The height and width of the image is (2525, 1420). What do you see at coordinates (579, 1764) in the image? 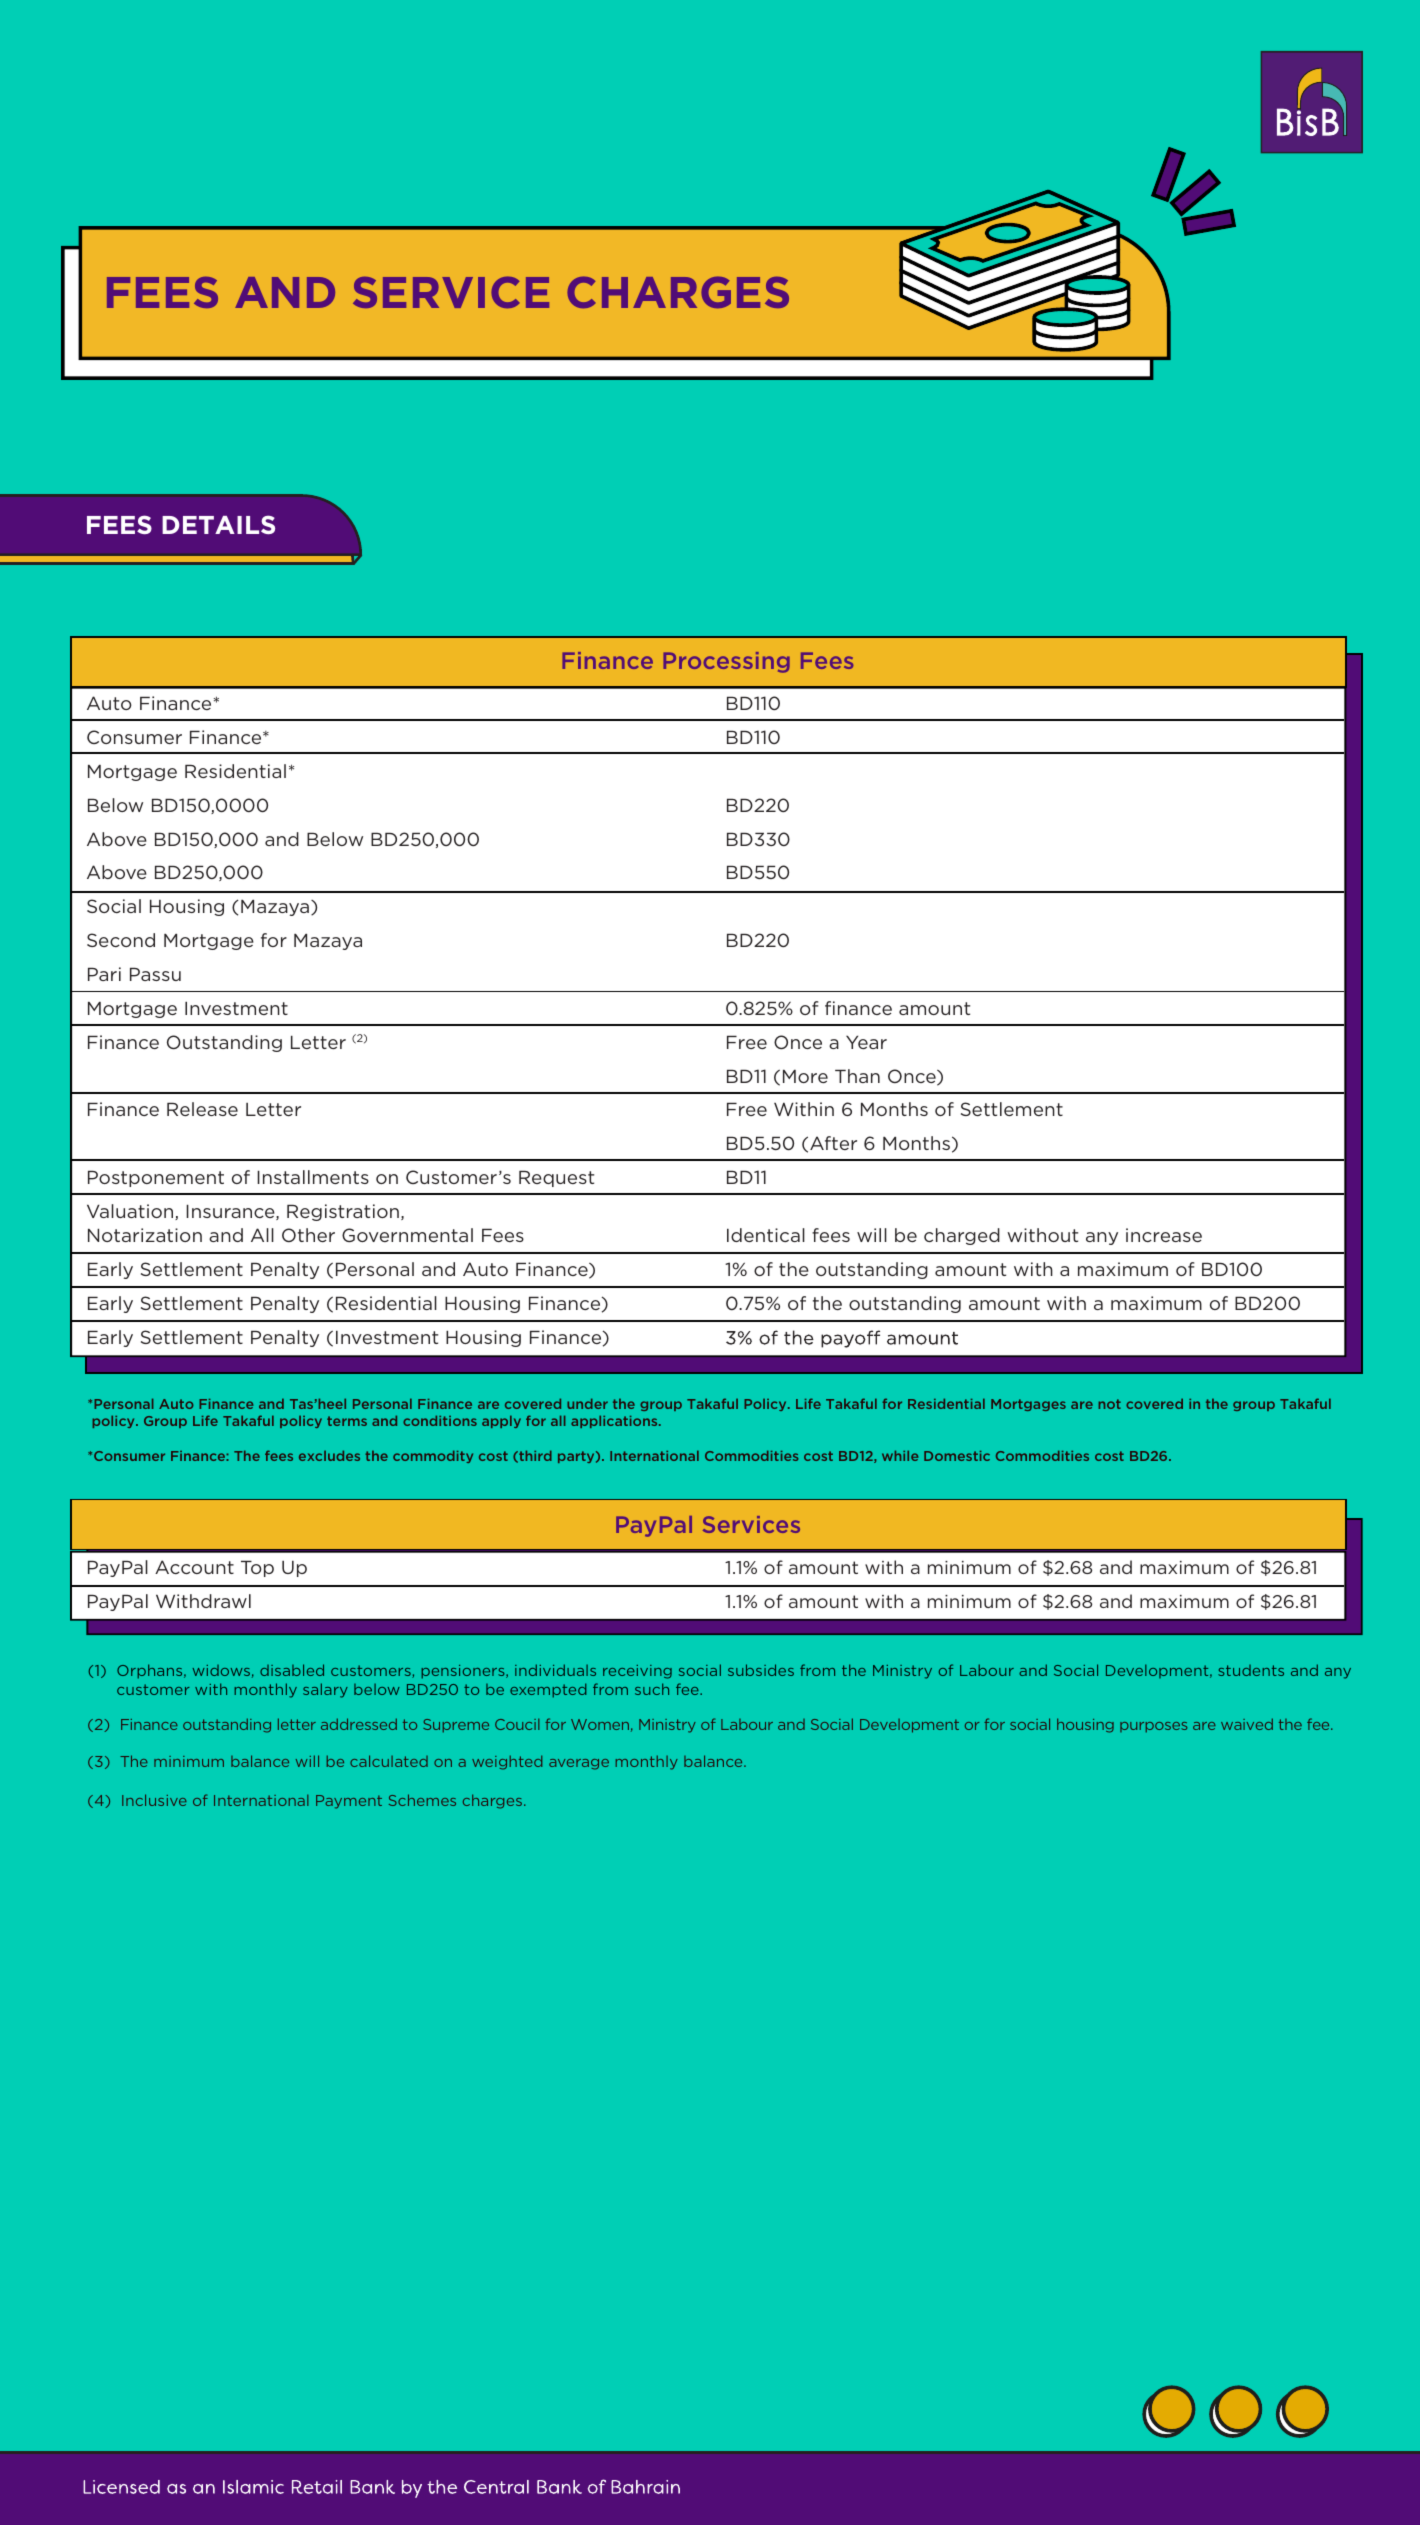
I see `average` at bounding box center [579, 1764].
